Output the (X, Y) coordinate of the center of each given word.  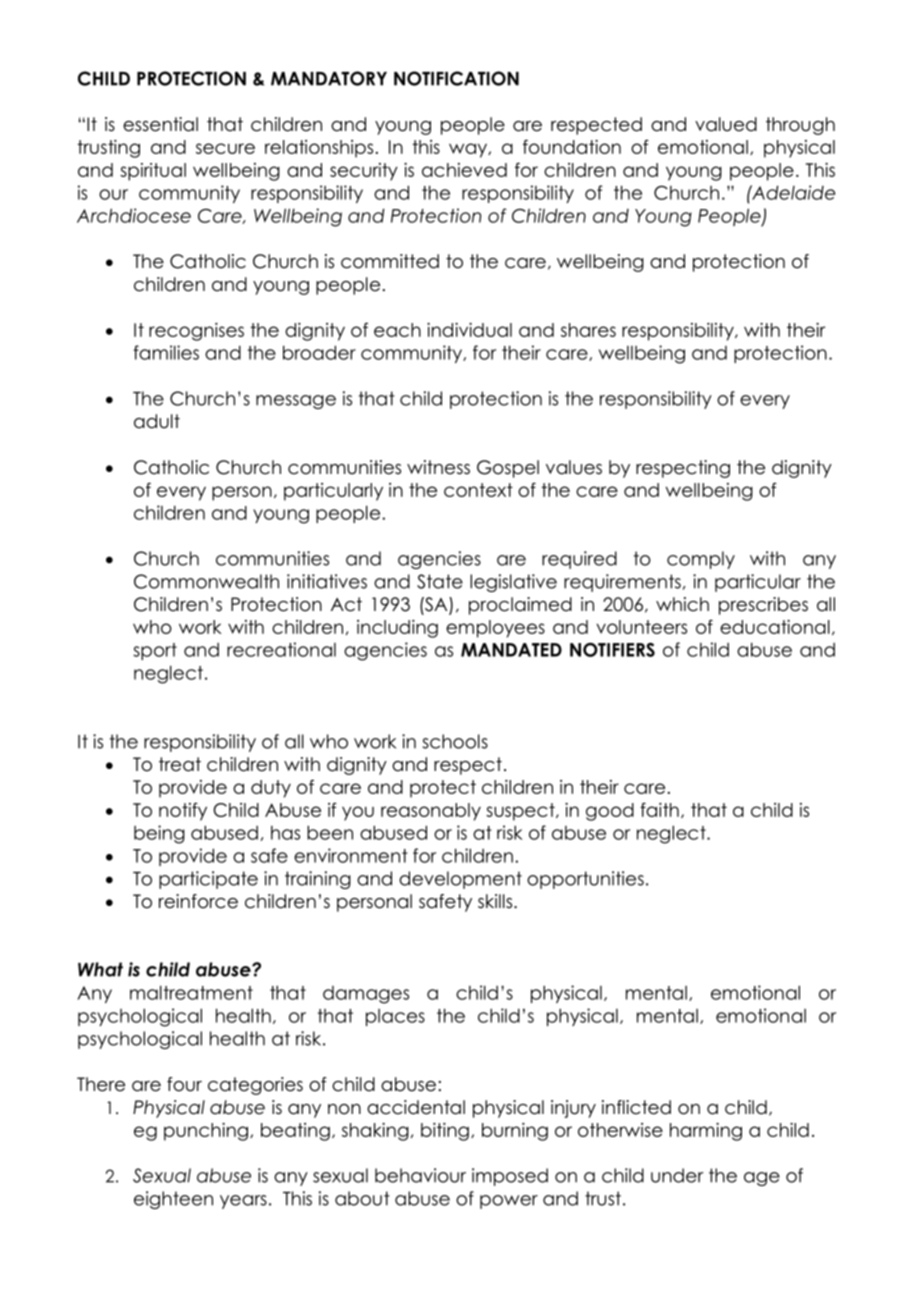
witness (438, 467)
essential (160, 124)
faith (659, 810)
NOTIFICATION (456, 78)
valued (726, 124)
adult (157, 421)
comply (701, 560)
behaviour (420, 1175)
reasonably (431, 812)
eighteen (173, 1200)
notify (183, 811)
